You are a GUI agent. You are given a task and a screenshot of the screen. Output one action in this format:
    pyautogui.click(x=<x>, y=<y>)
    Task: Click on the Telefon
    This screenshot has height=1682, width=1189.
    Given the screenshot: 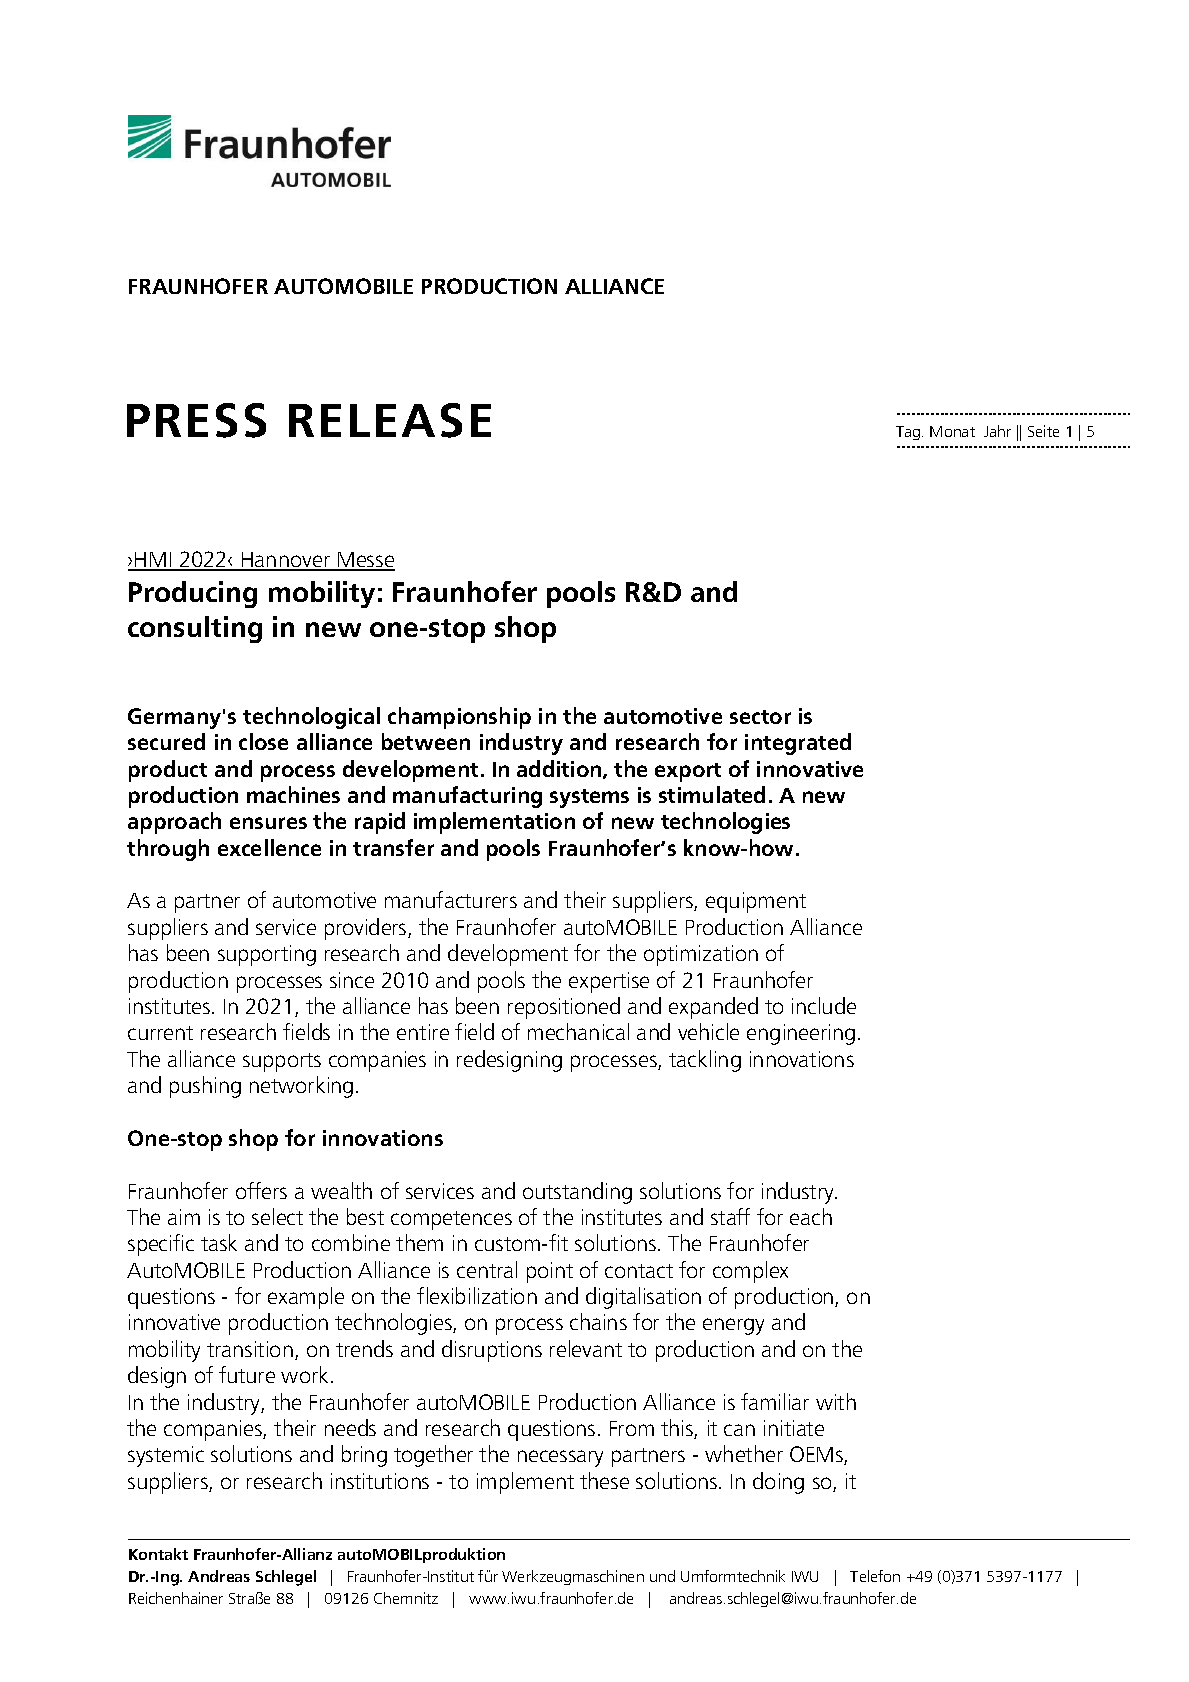 What is the action you would take?
    pyautogui.click(x=875, y=1576)
